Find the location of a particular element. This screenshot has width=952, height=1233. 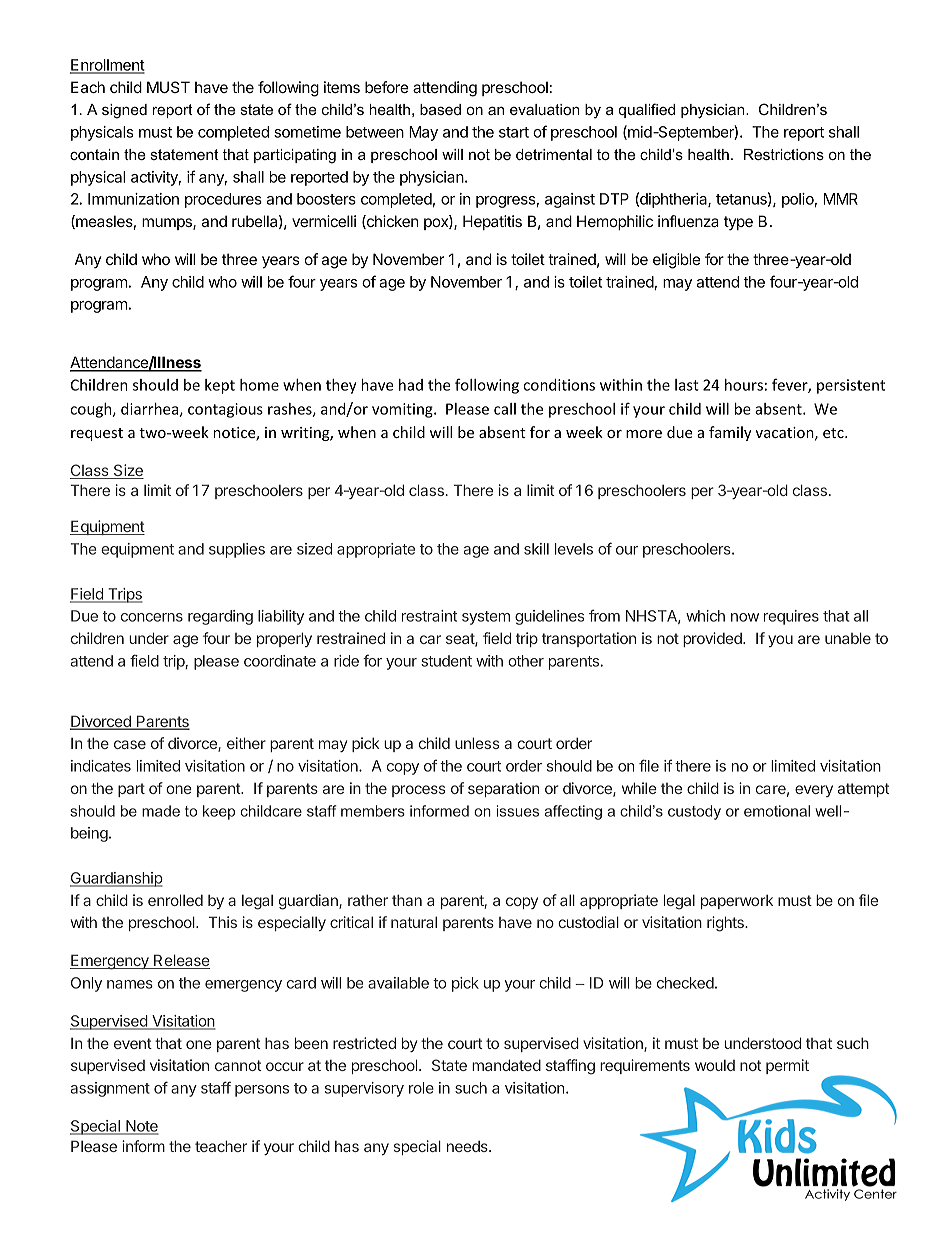

signed is located at coordinates (124, 111).
